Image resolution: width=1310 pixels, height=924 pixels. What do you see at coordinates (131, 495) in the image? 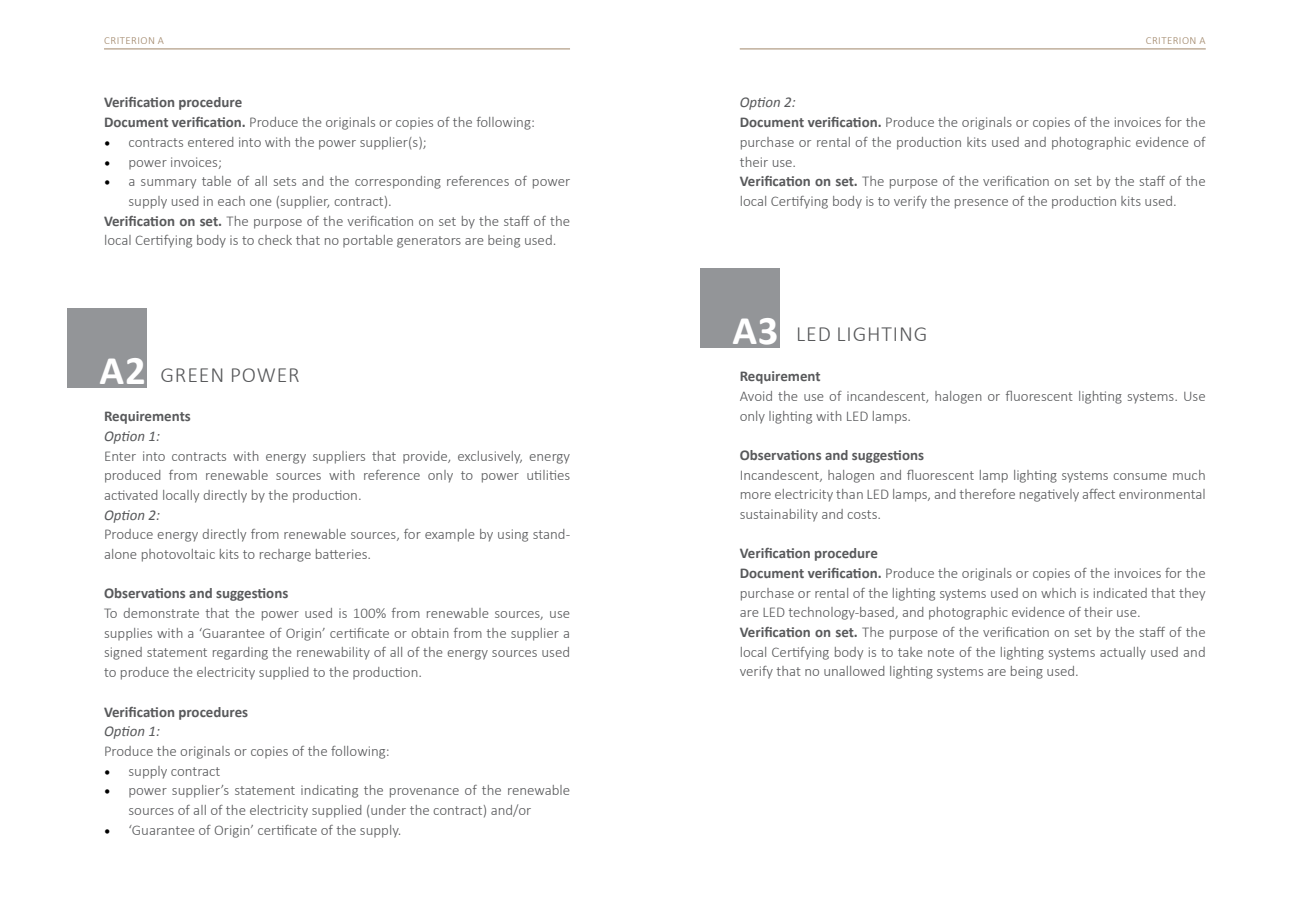
I see `activated` at bounding box center [131, 495].
